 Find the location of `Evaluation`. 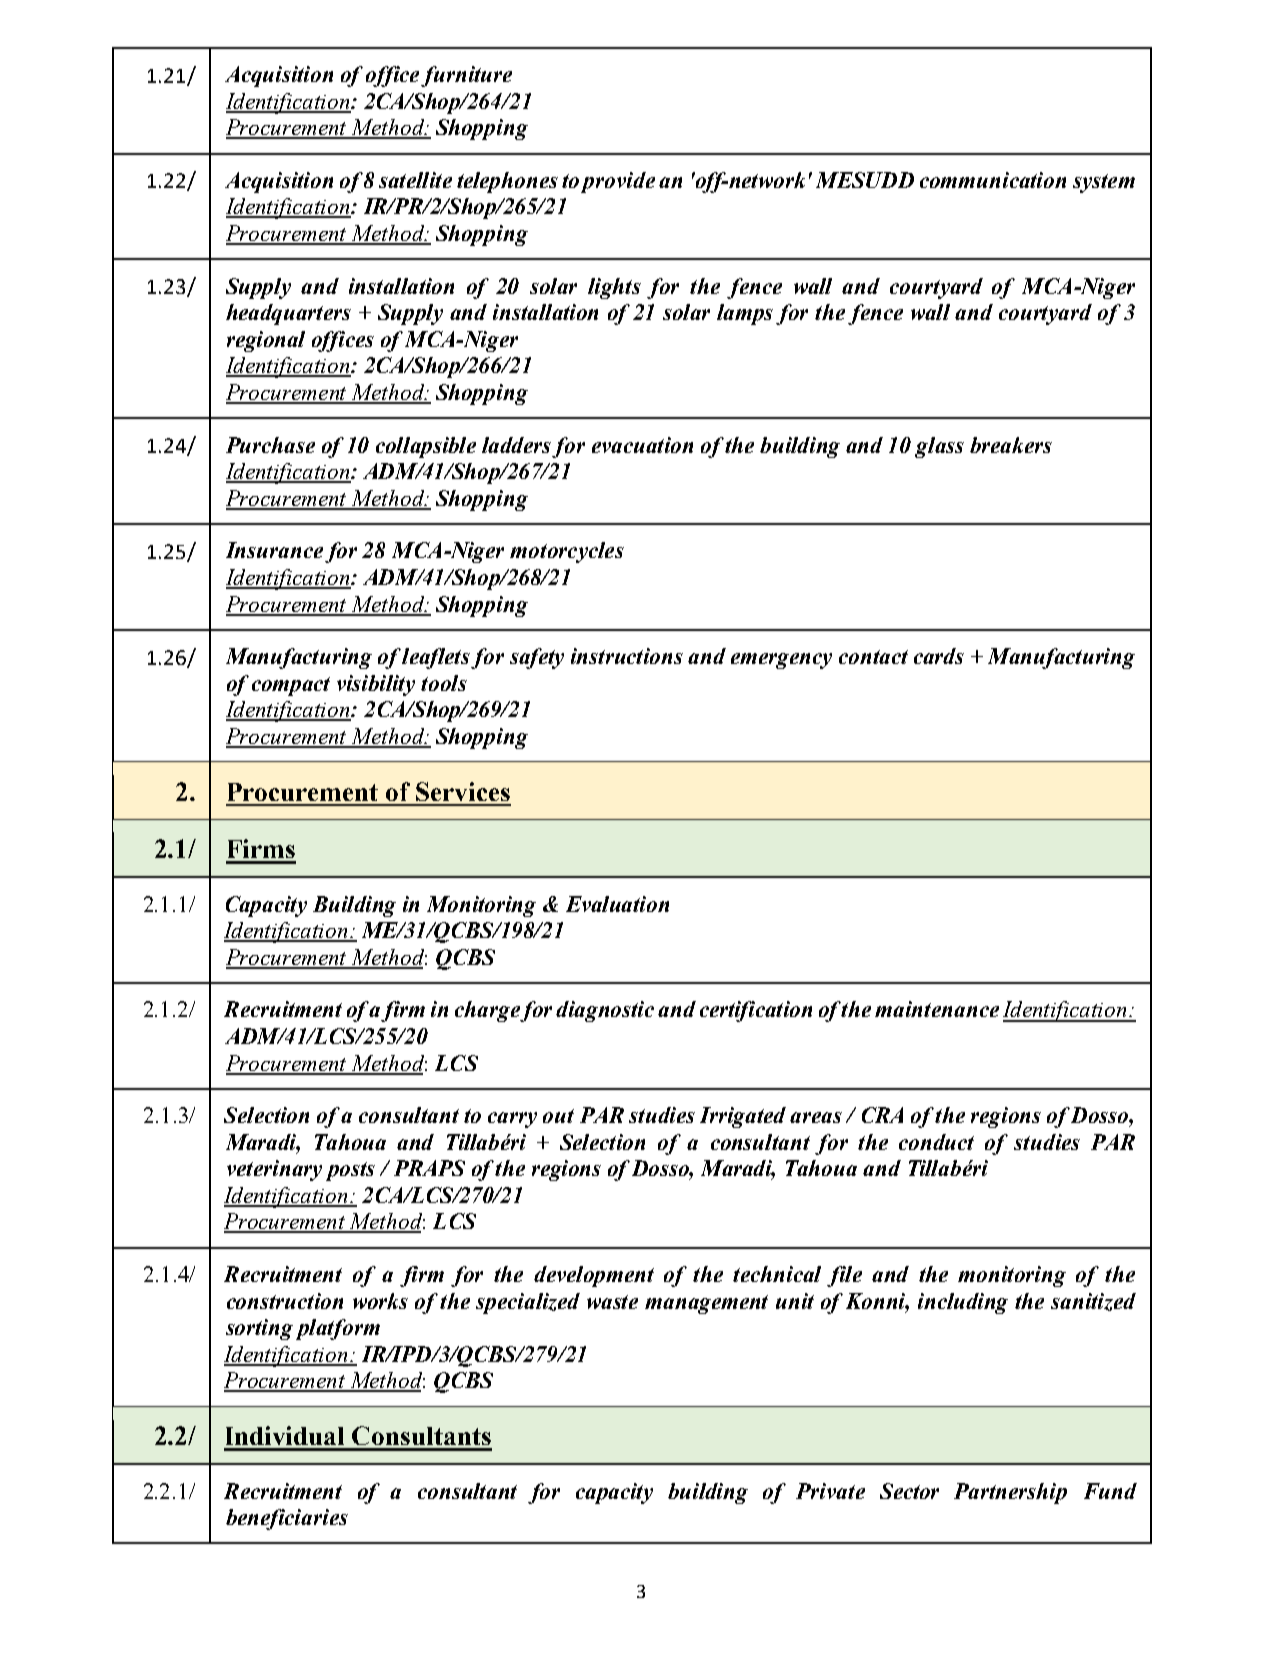

Evaluation is located at coordinates (617, 904).
